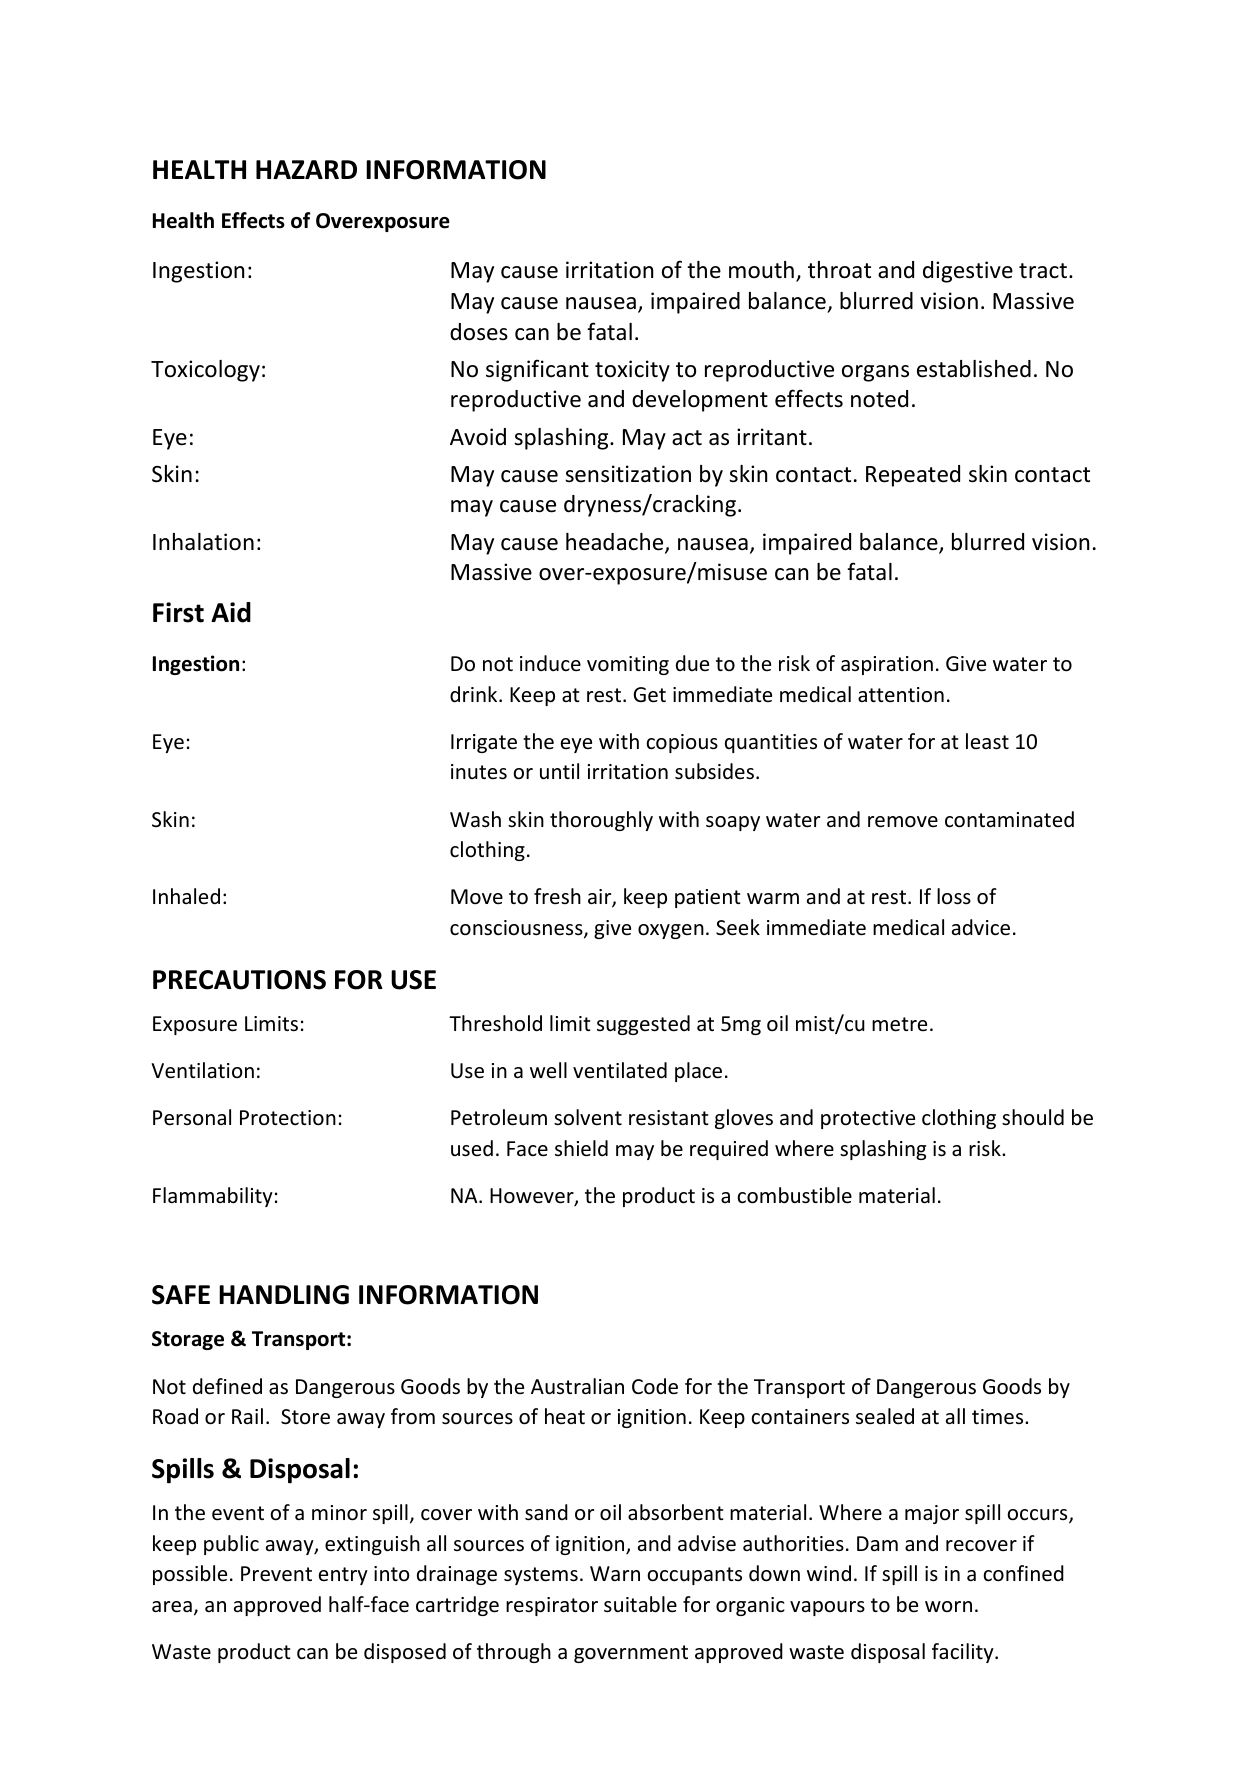  Describe the element at coordinates (794, 1195) in the screenshot. I see `combustible` at that location.
